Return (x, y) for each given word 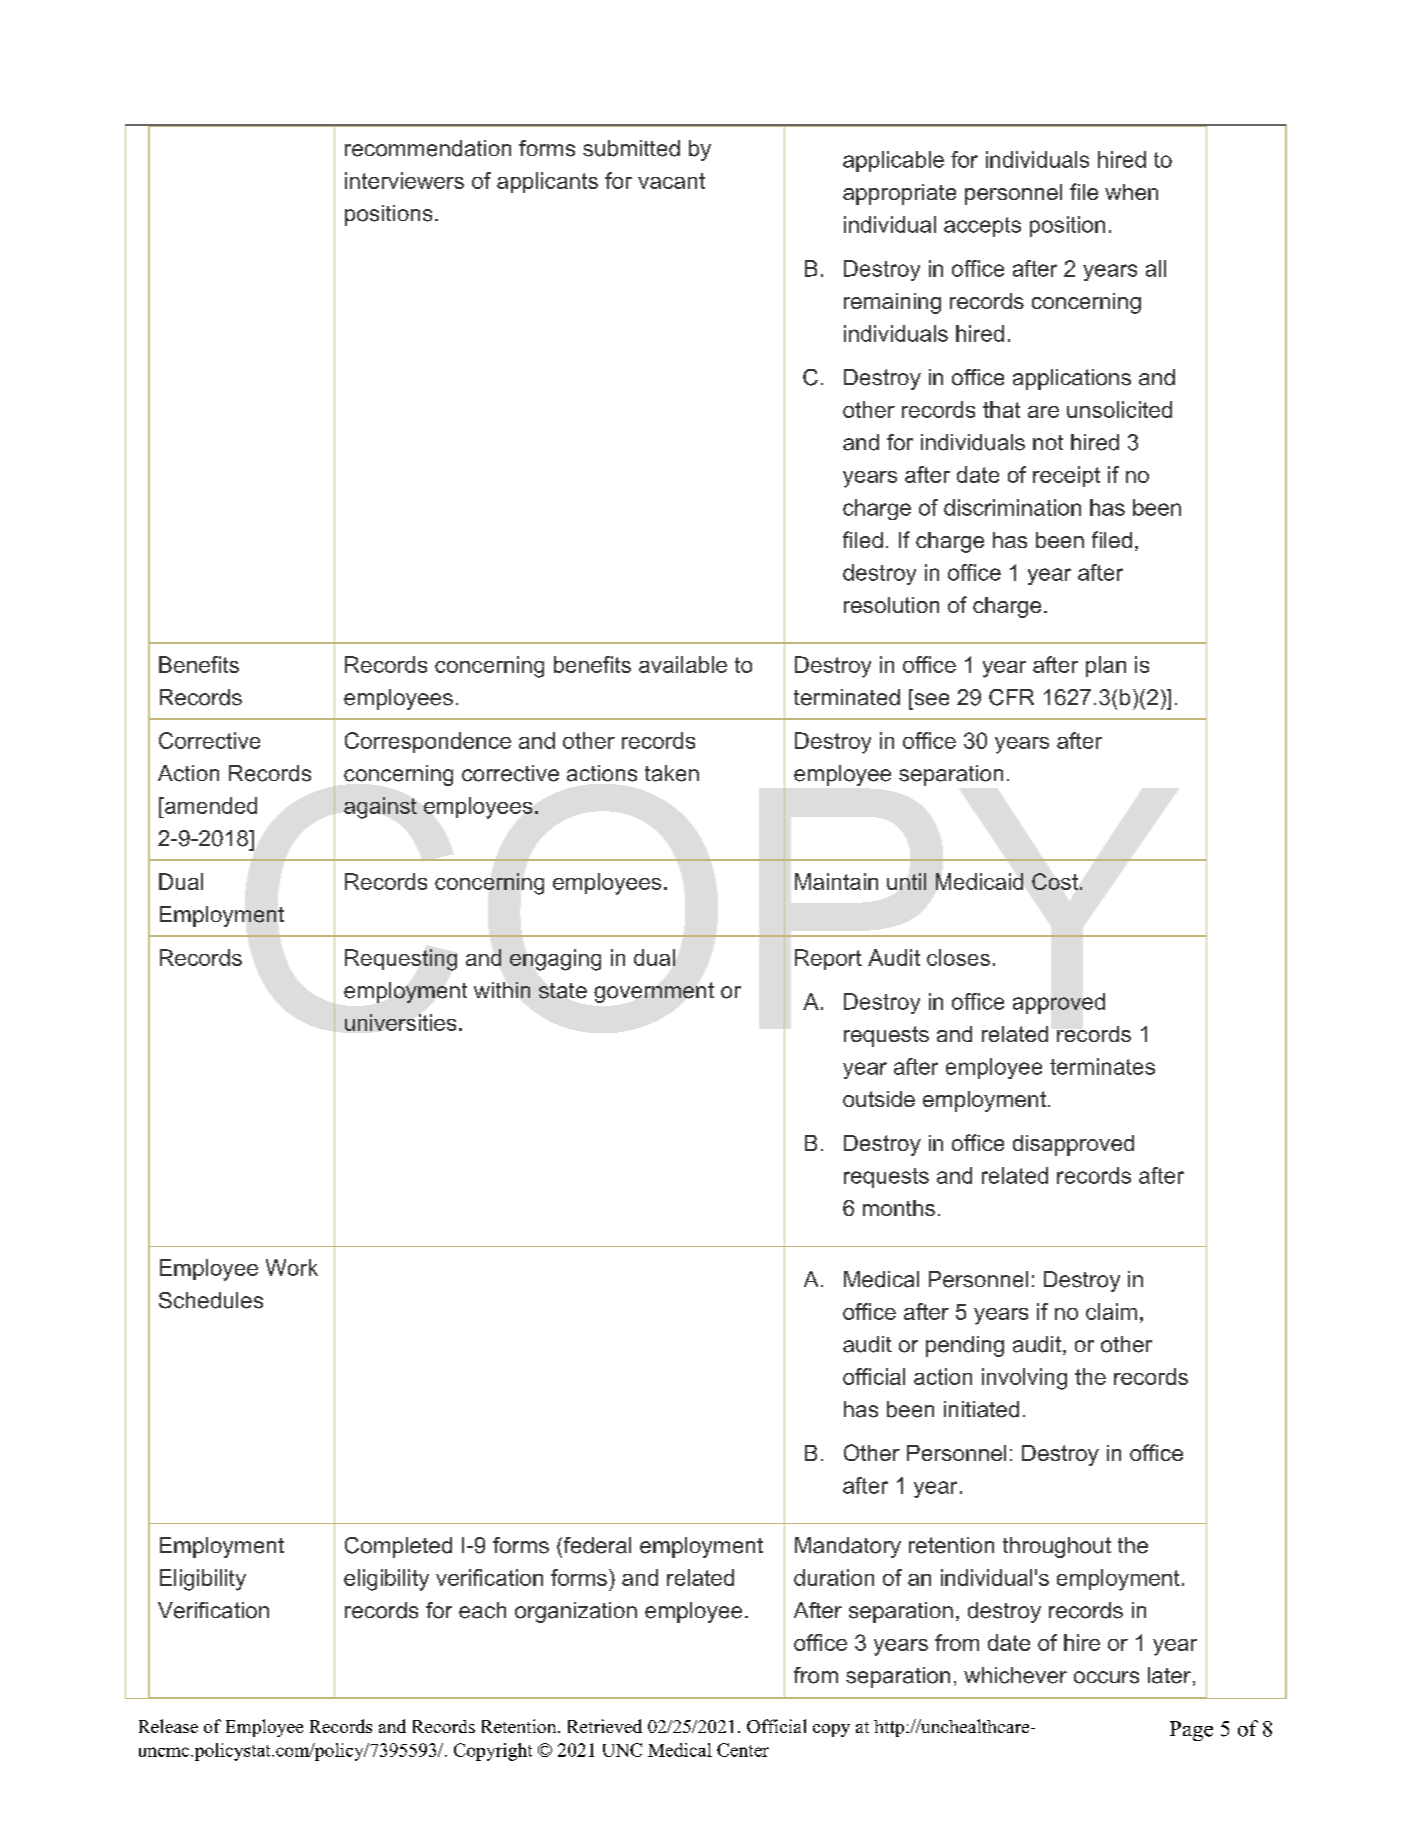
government (654, 992)
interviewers (404, 180)
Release (168, 1726)
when (1131, 192)
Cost (1055, 881)
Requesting (401, 960)
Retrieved (605, 1726)
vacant (671, 181)
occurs (1106, 1677)
